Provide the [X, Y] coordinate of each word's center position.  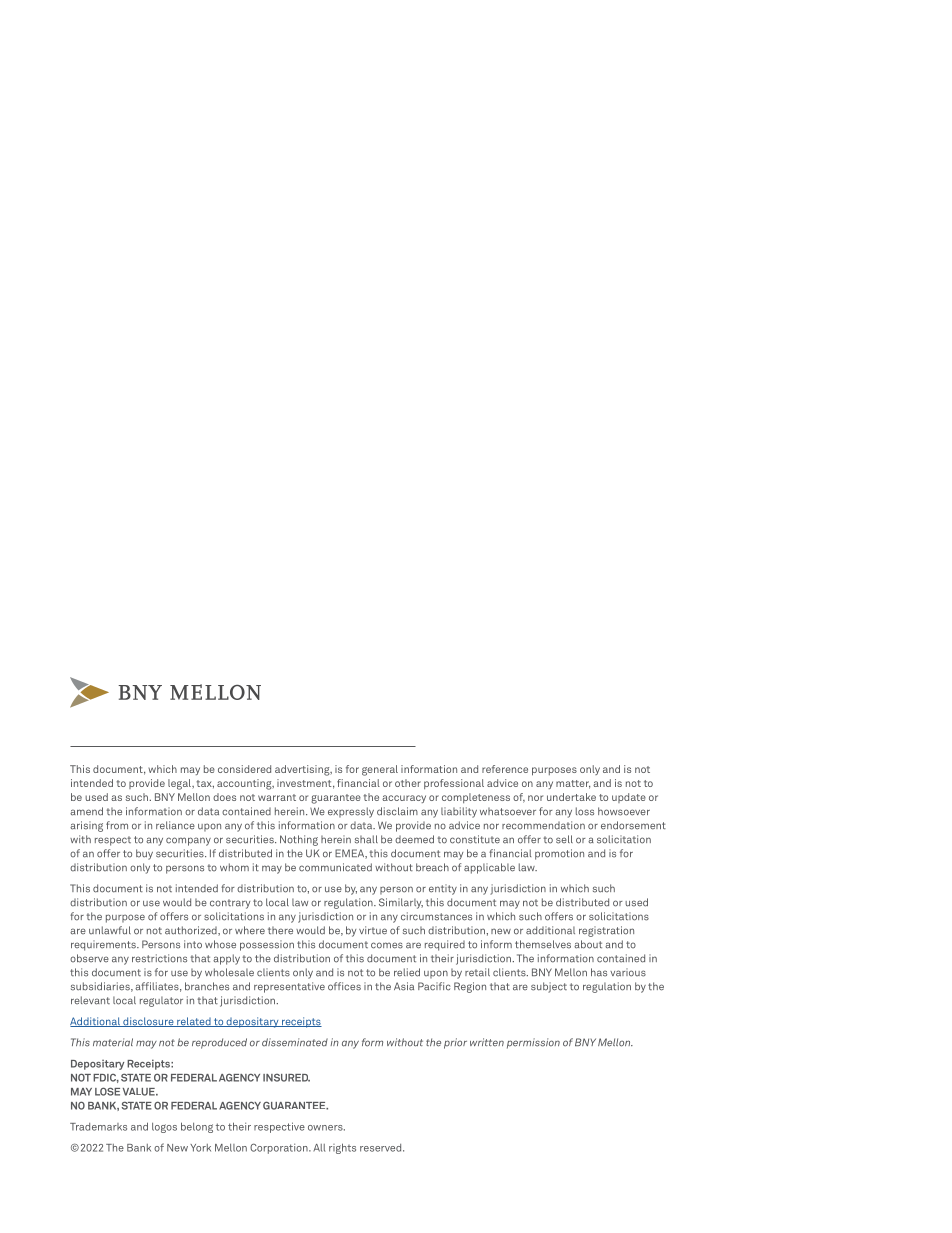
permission [533, 1043]
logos [164, 1128]
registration [606, 931]
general [380, 770]
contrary [230, 904]
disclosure [148, 1022]
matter [573, 784]
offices [344, 986]
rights [342, 1148]
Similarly [401, 903]
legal [180, 784]
